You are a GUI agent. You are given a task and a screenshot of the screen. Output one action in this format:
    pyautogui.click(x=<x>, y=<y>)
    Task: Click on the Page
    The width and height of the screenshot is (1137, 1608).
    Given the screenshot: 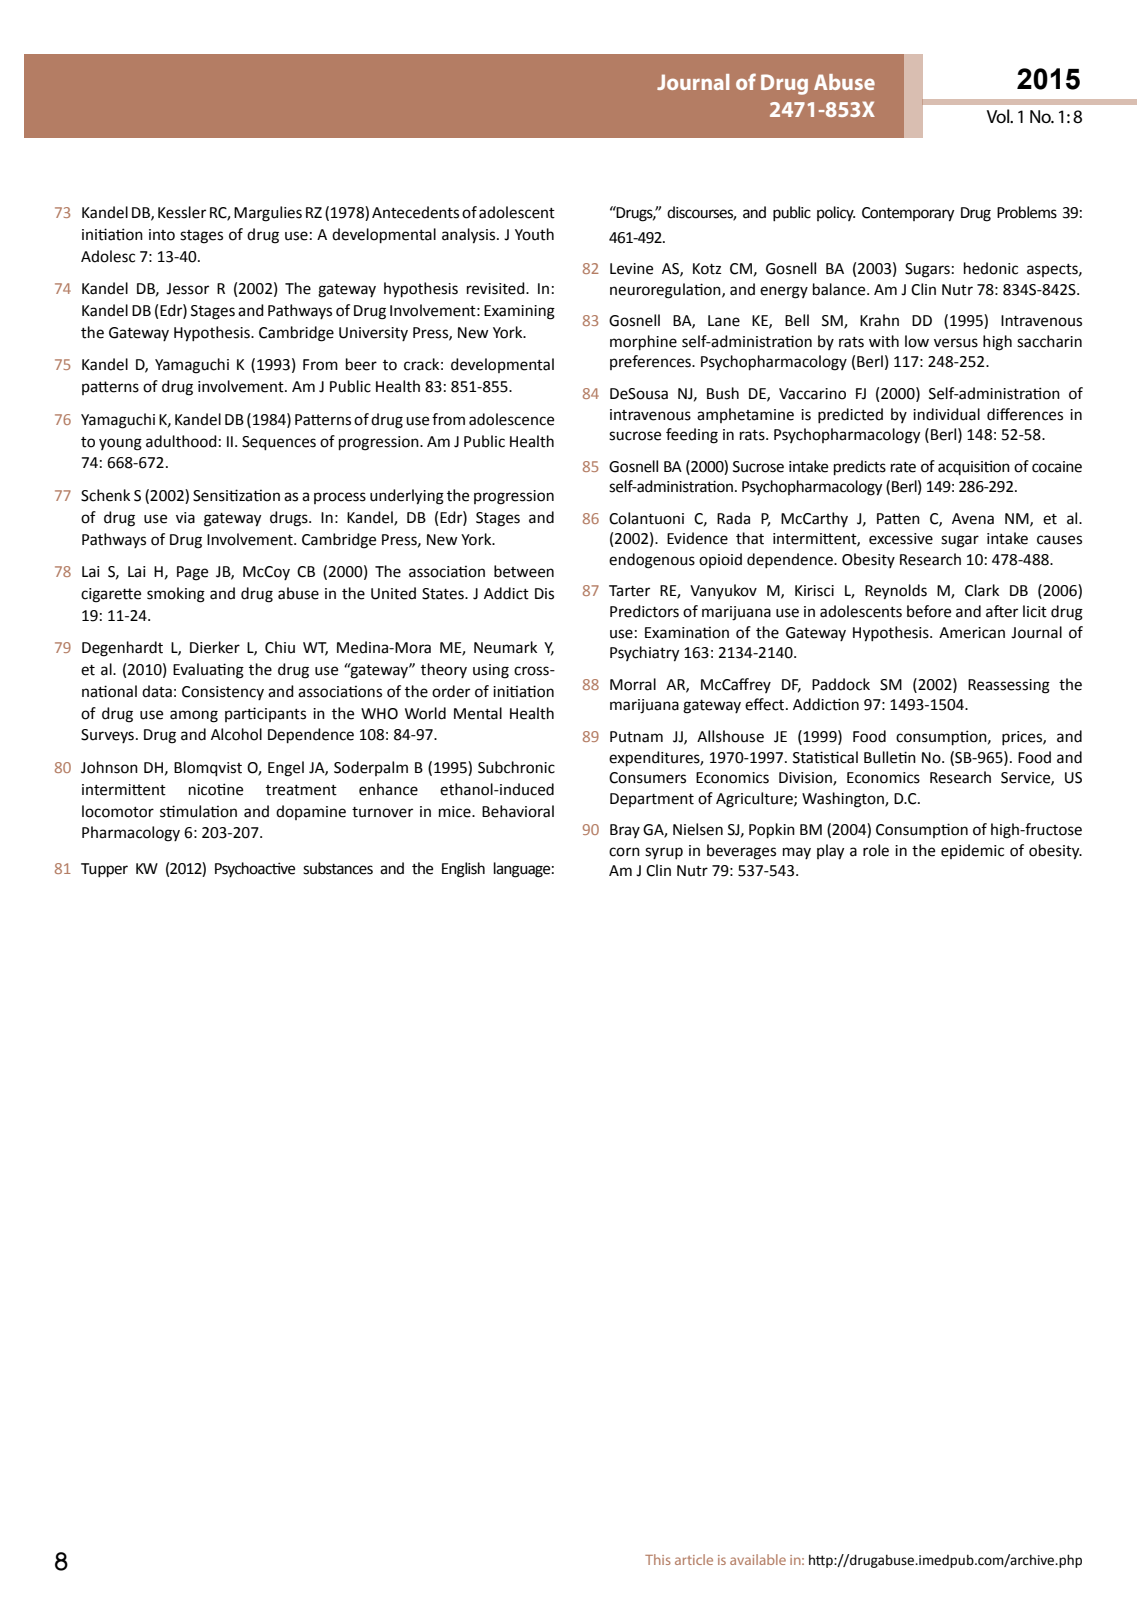 What is the action you would take?
    pyautogui.click(x=192, y=573)
